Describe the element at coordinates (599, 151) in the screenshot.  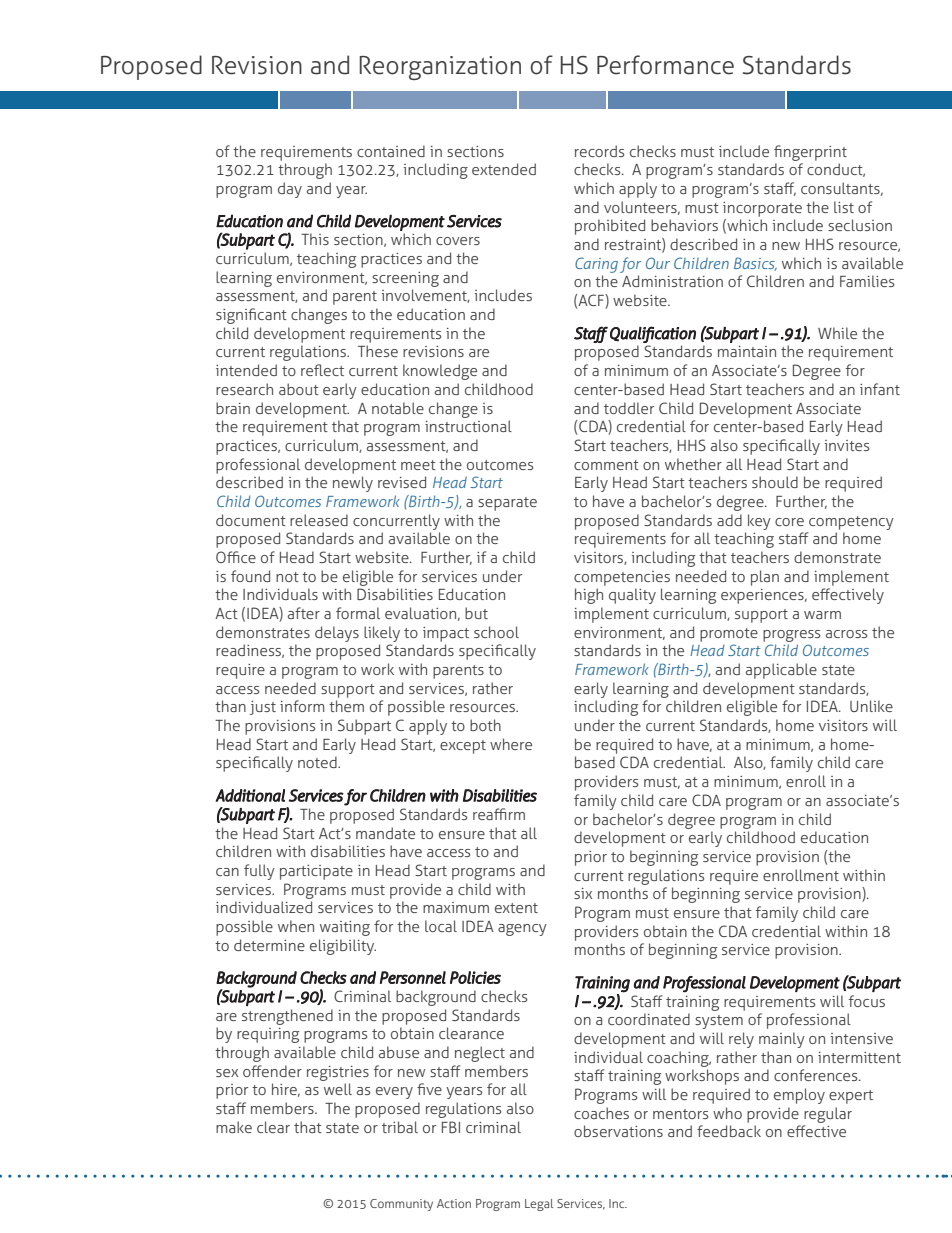
I see `records` at that location.
